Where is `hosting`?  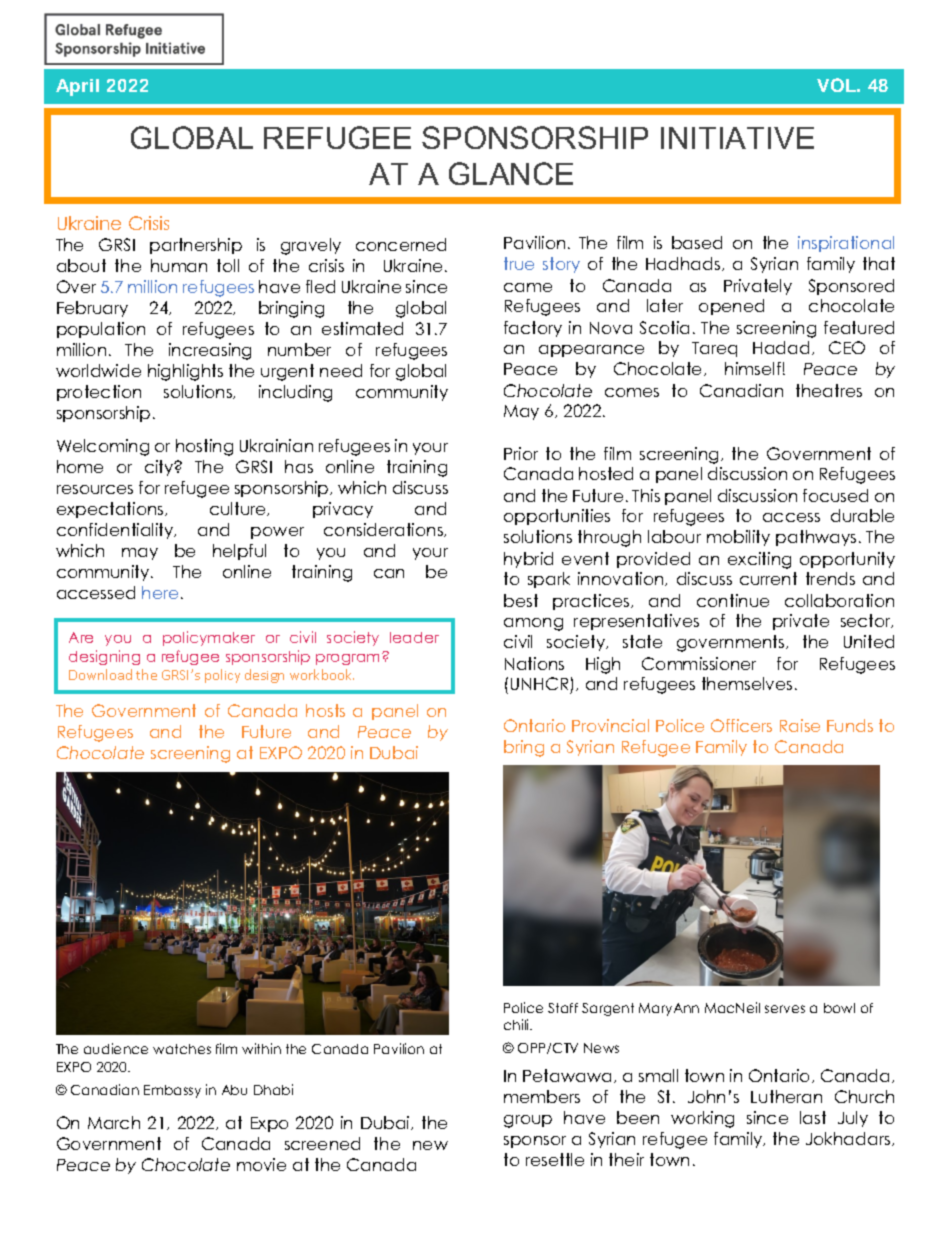
hosting is located at coordinates (204, 447).
